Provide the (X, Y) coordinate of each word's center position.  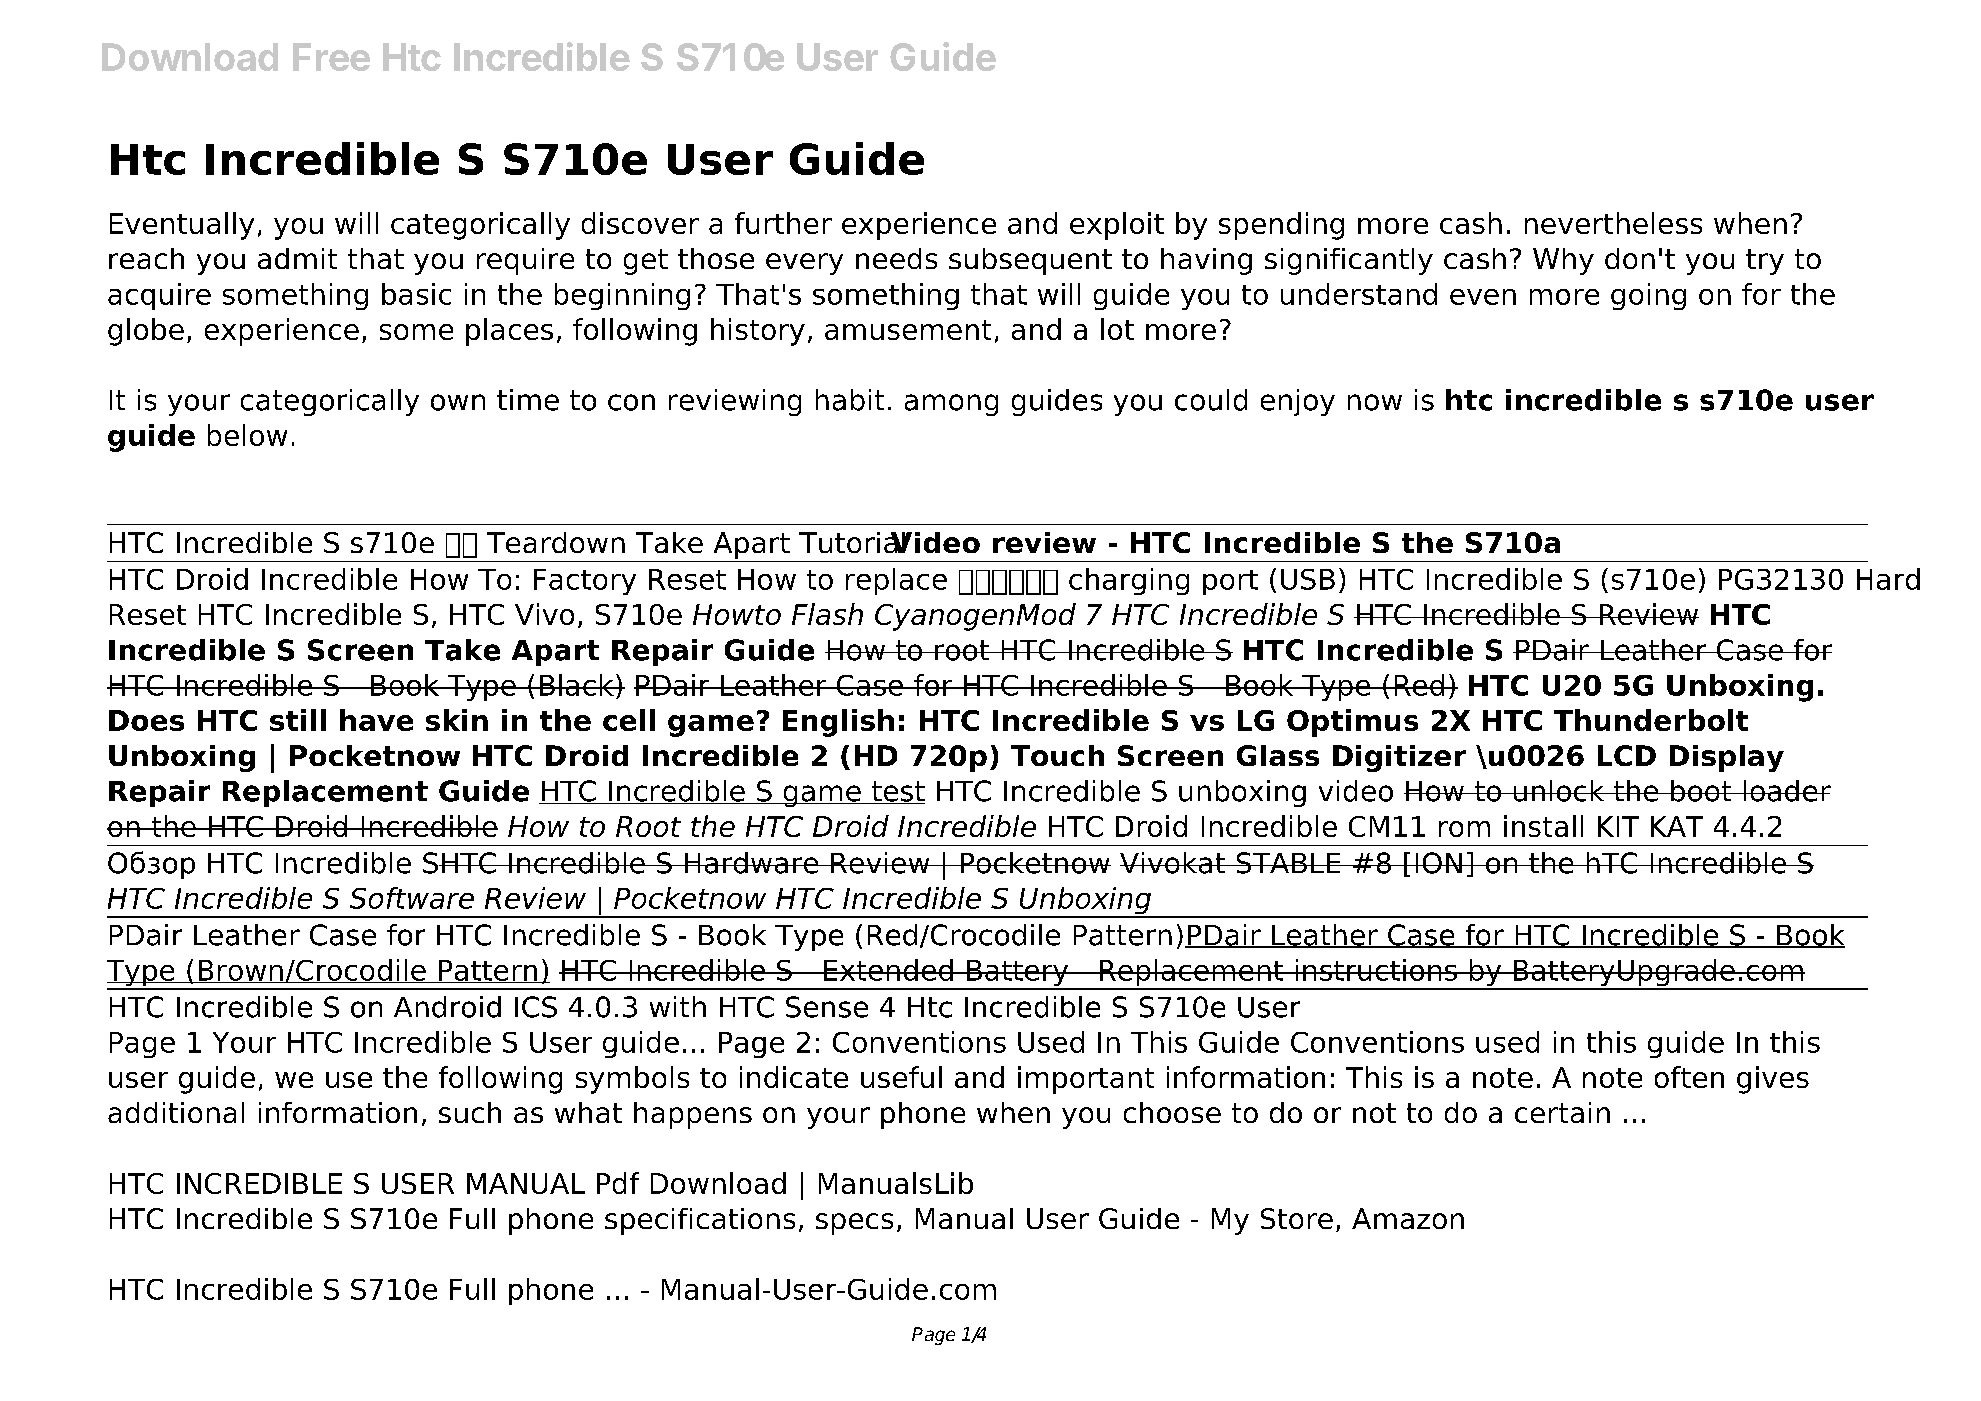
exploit (1117, 226)
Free (331, 57)
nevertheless (1613, 223)
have (376, 720)
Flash (827, 614)
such (470, 1112)
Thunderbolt (1651, 720)
